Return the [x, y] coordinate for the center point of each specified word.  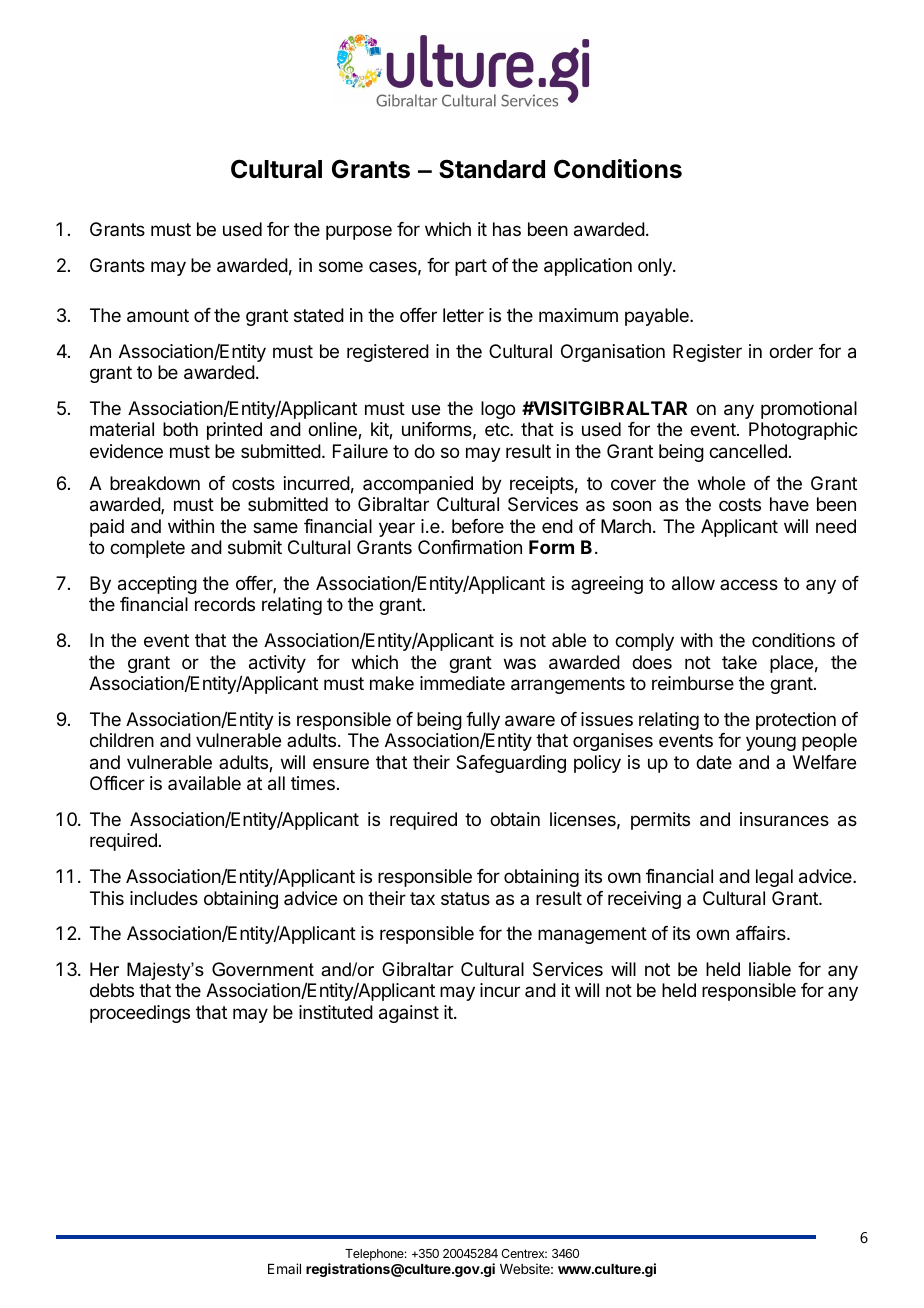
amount [158, 316]
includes [164, 898]
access [749, 584]
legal [774, 878]
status [465, 898]
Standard [492, 169]
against [409, 1014]
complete [147, 549]
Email [284, 1268]
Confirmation [470, 547]
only [656, 267]
